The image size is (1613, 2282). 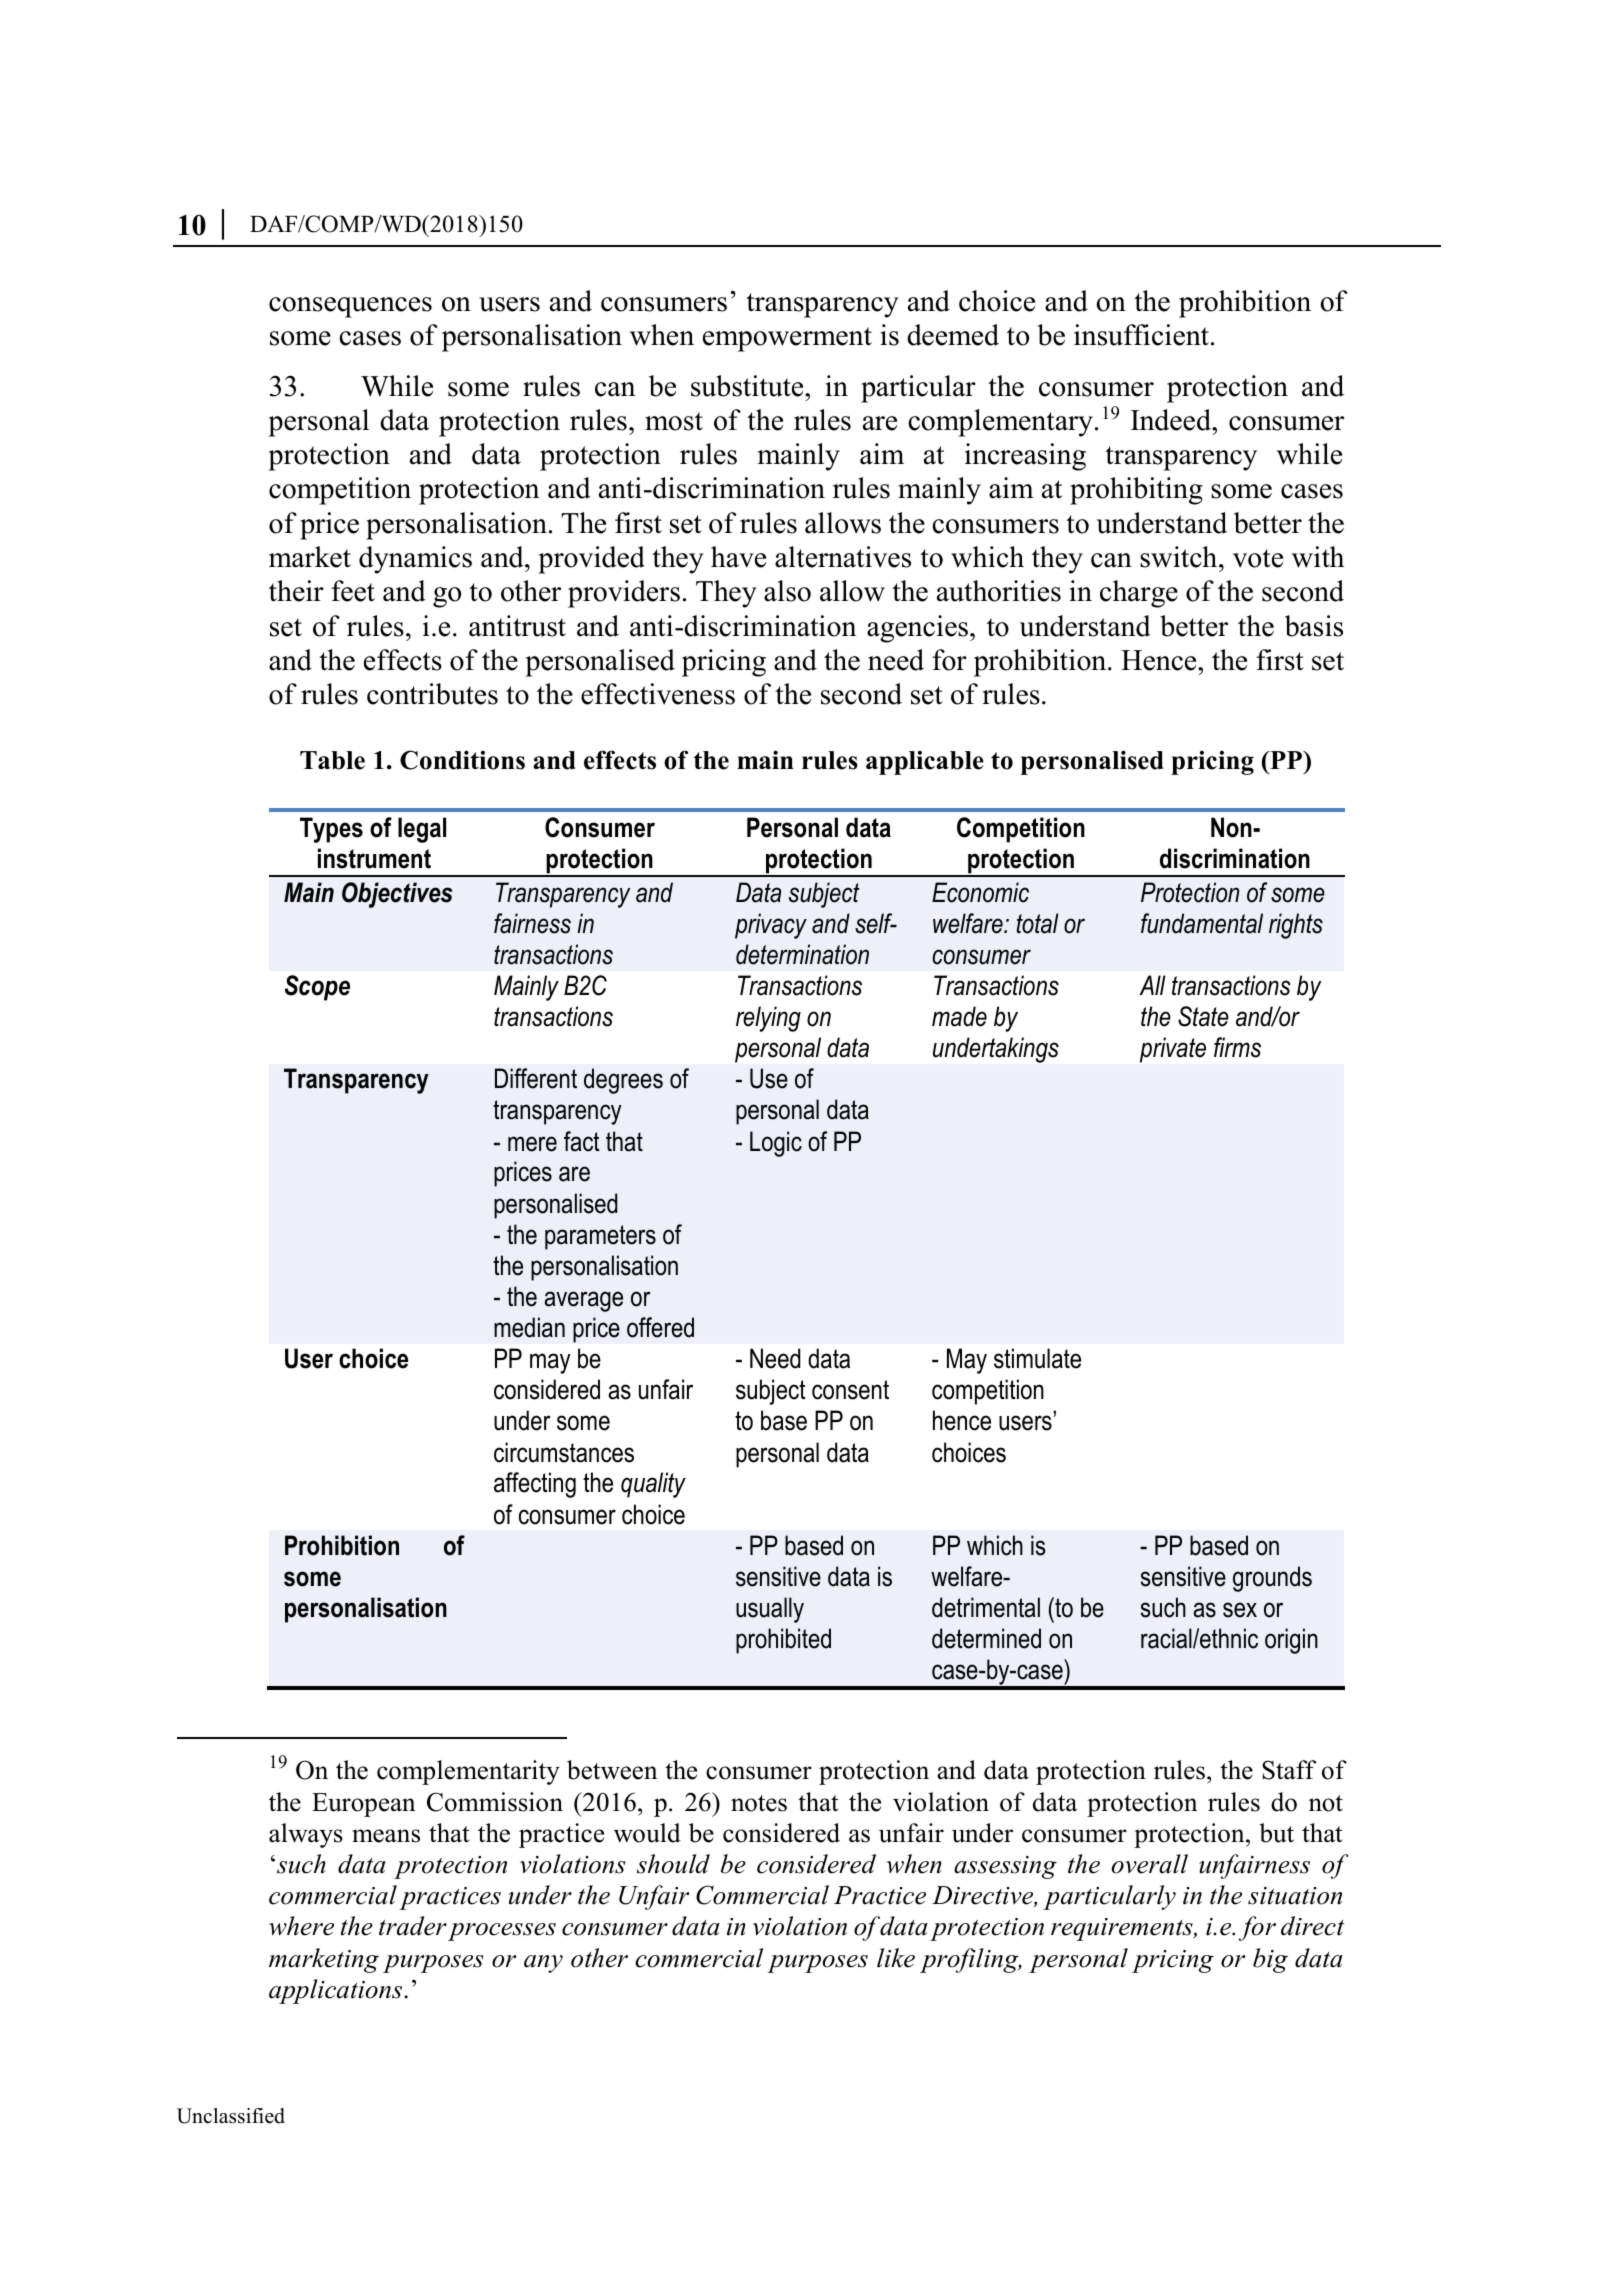 What do you see at coordinates (1037, 1358) in the screenshot?
I see `stimulate` at bounding box center [1037, 1358].
